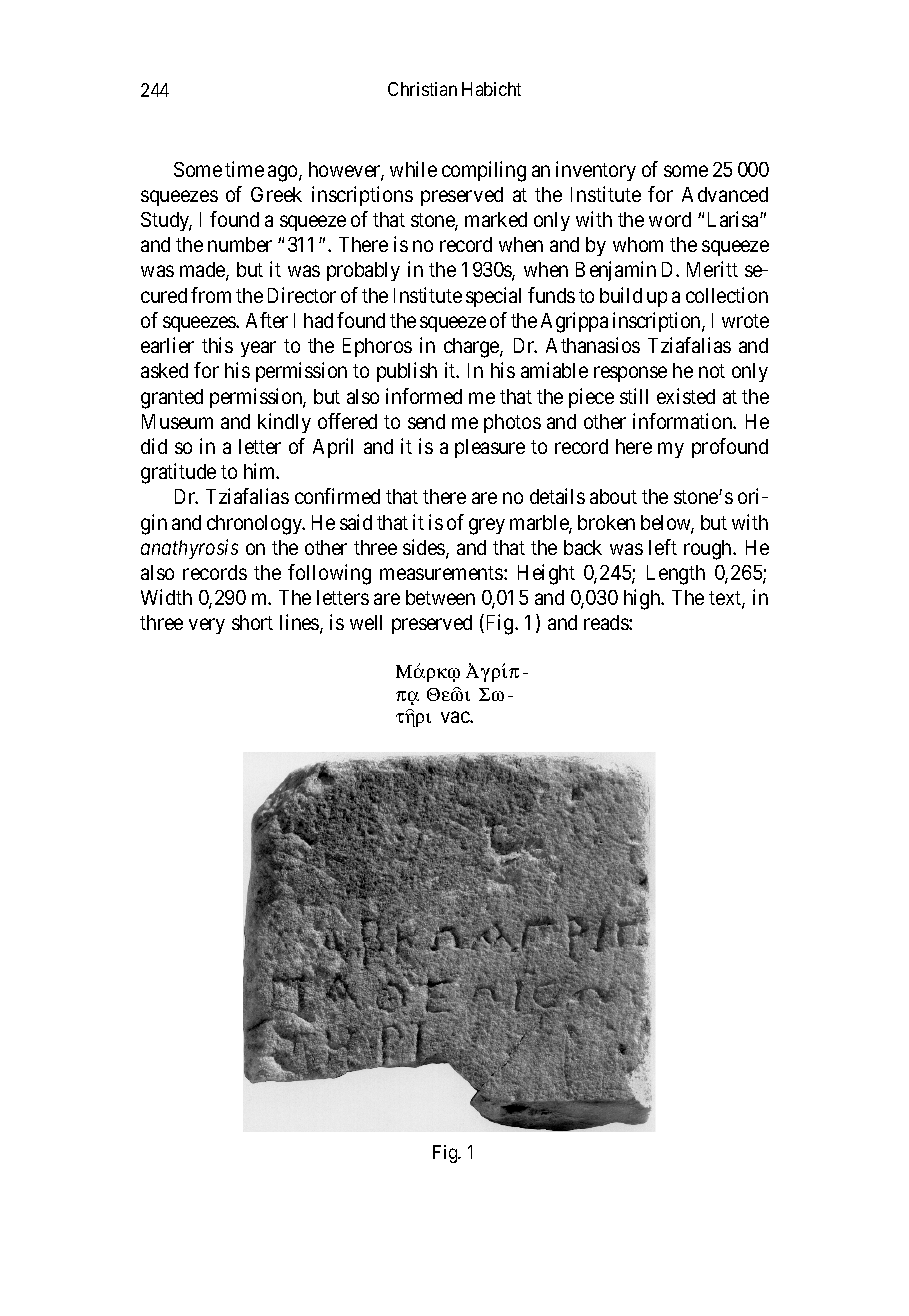  Describe the element at coordinates (596, 171) in the screenshot. I see `inventory` at that location.
